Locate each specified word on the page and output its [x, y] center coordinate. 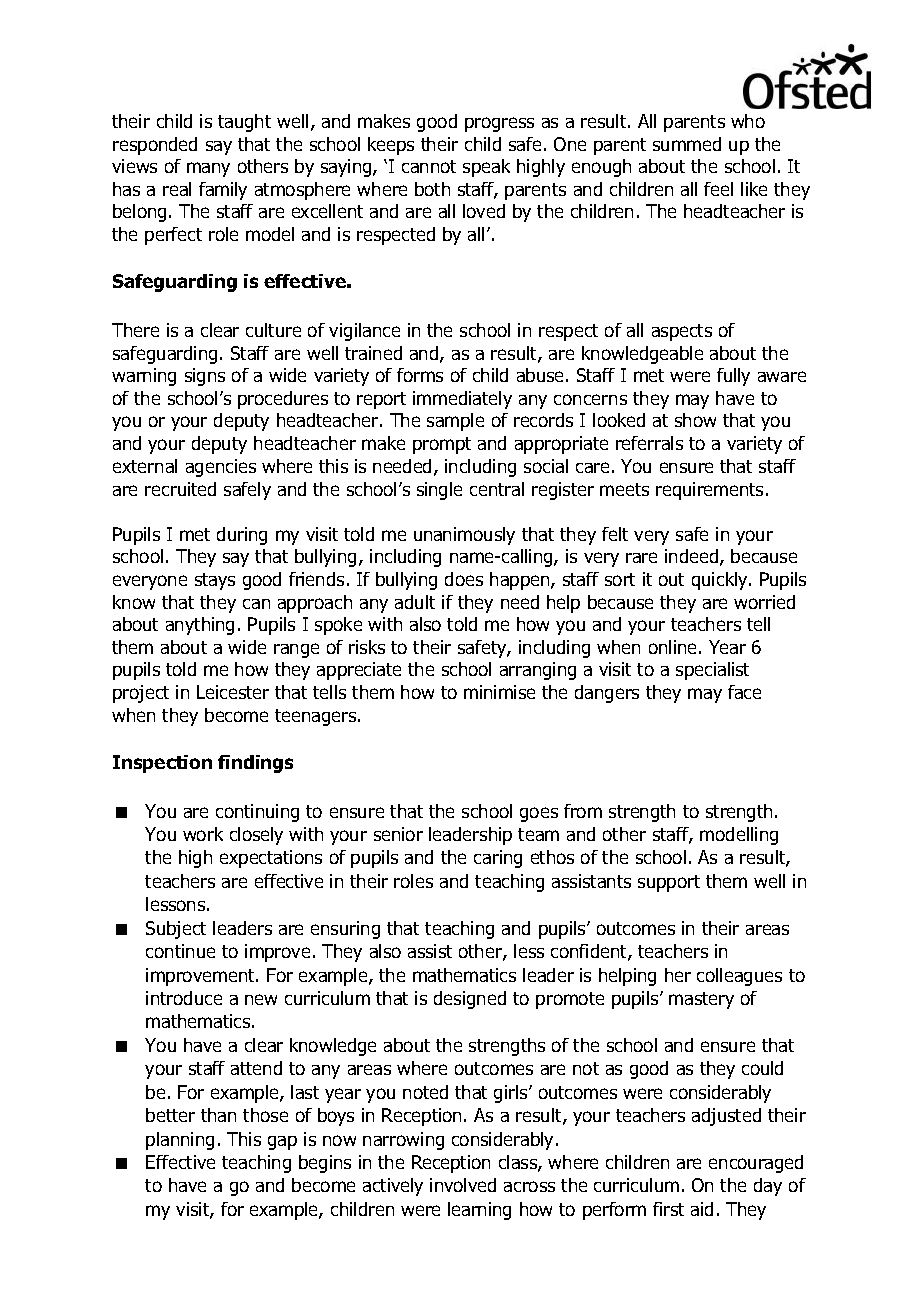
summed [687, 144]
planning [180, 1141]
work [203, 834]
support [669, 883]
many [208, 169]
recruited [180, 489]
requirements [709, 491]
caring [498, 859]
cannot [429, 166]
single [439, 491]
